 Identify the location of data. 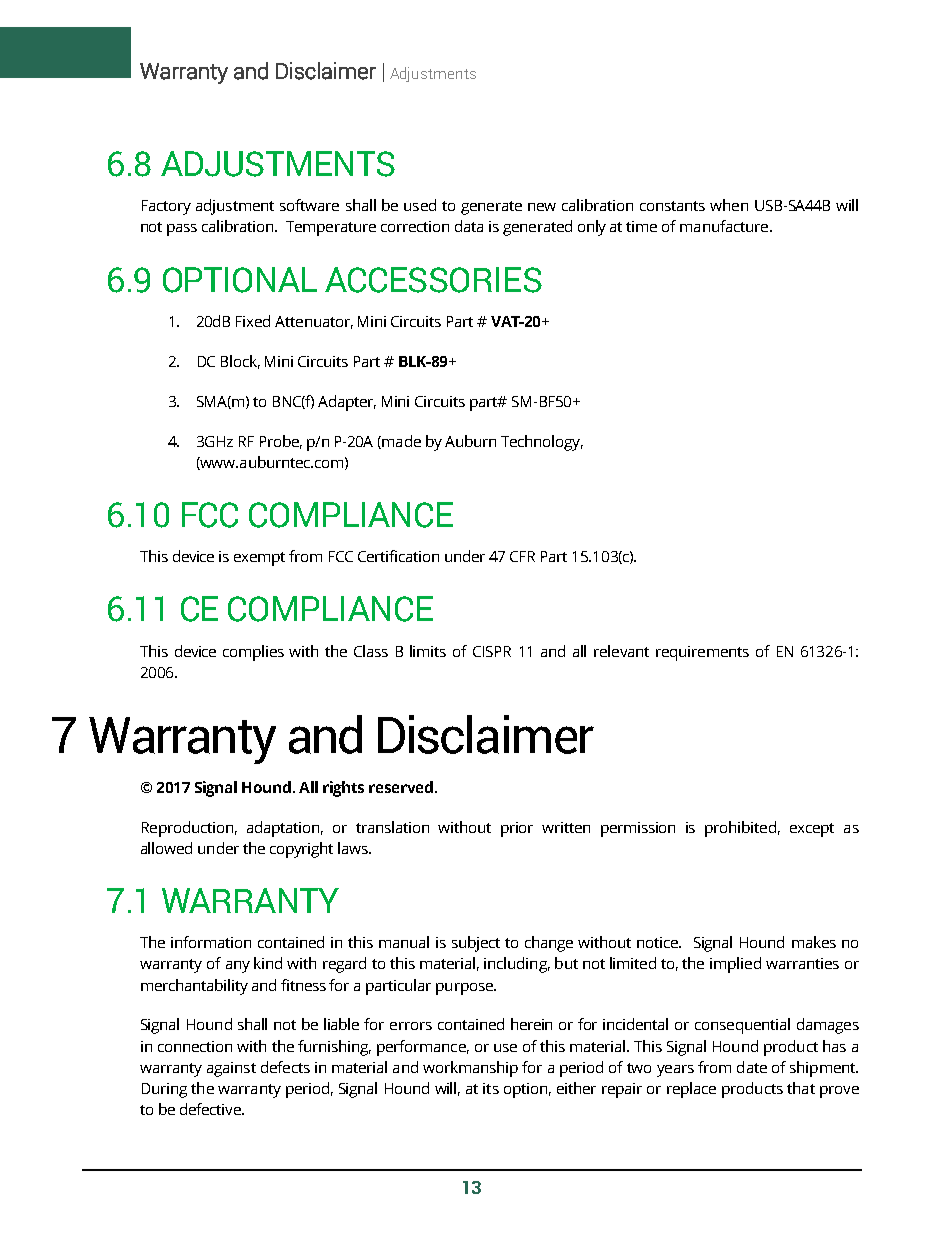
(469, 226).
